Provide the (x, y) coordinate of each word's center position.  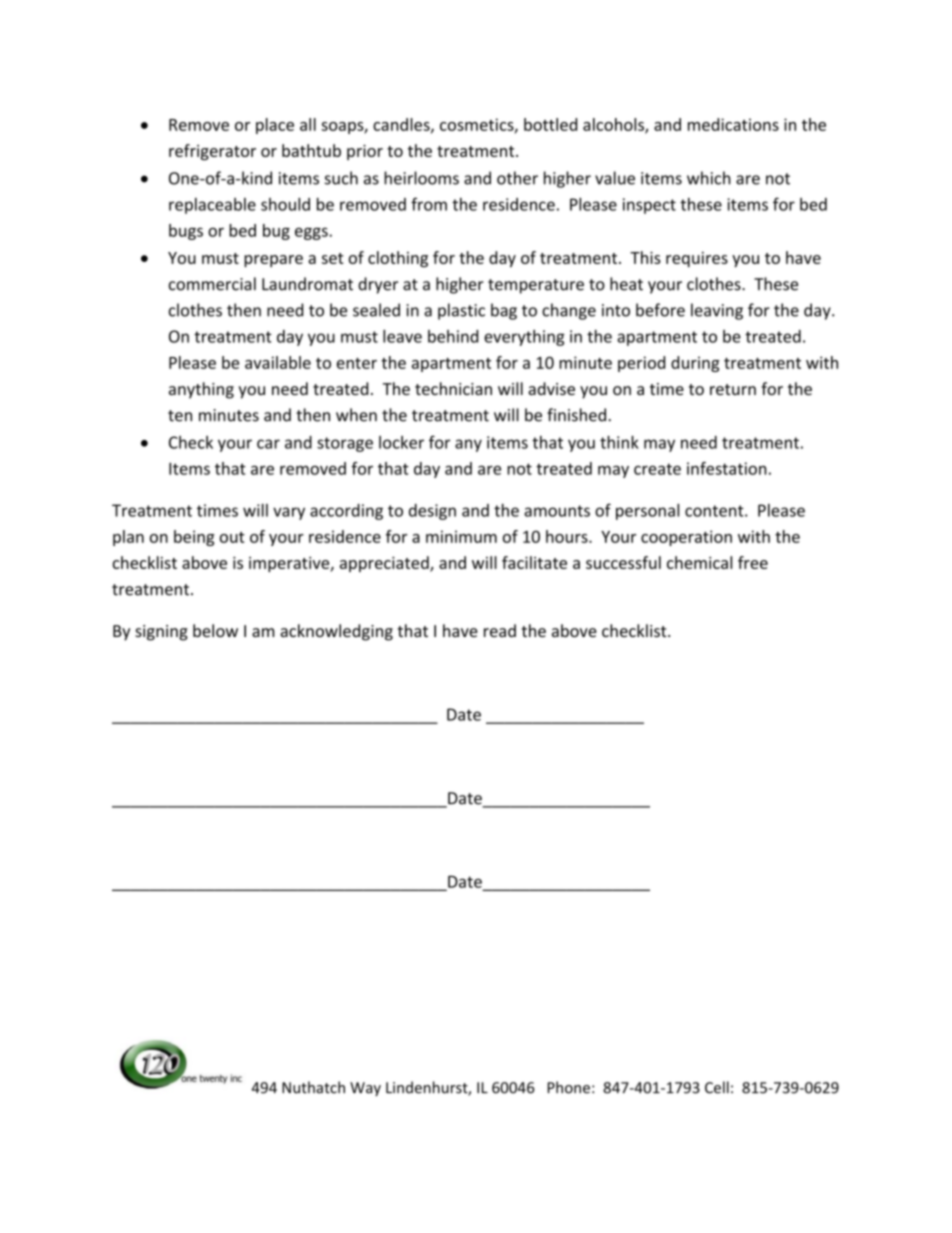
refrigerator (212, 152)
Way (365, 1089)
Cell (717, 1087)
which (709, 178)
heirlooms (421, 178)
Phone (569, 1087)
